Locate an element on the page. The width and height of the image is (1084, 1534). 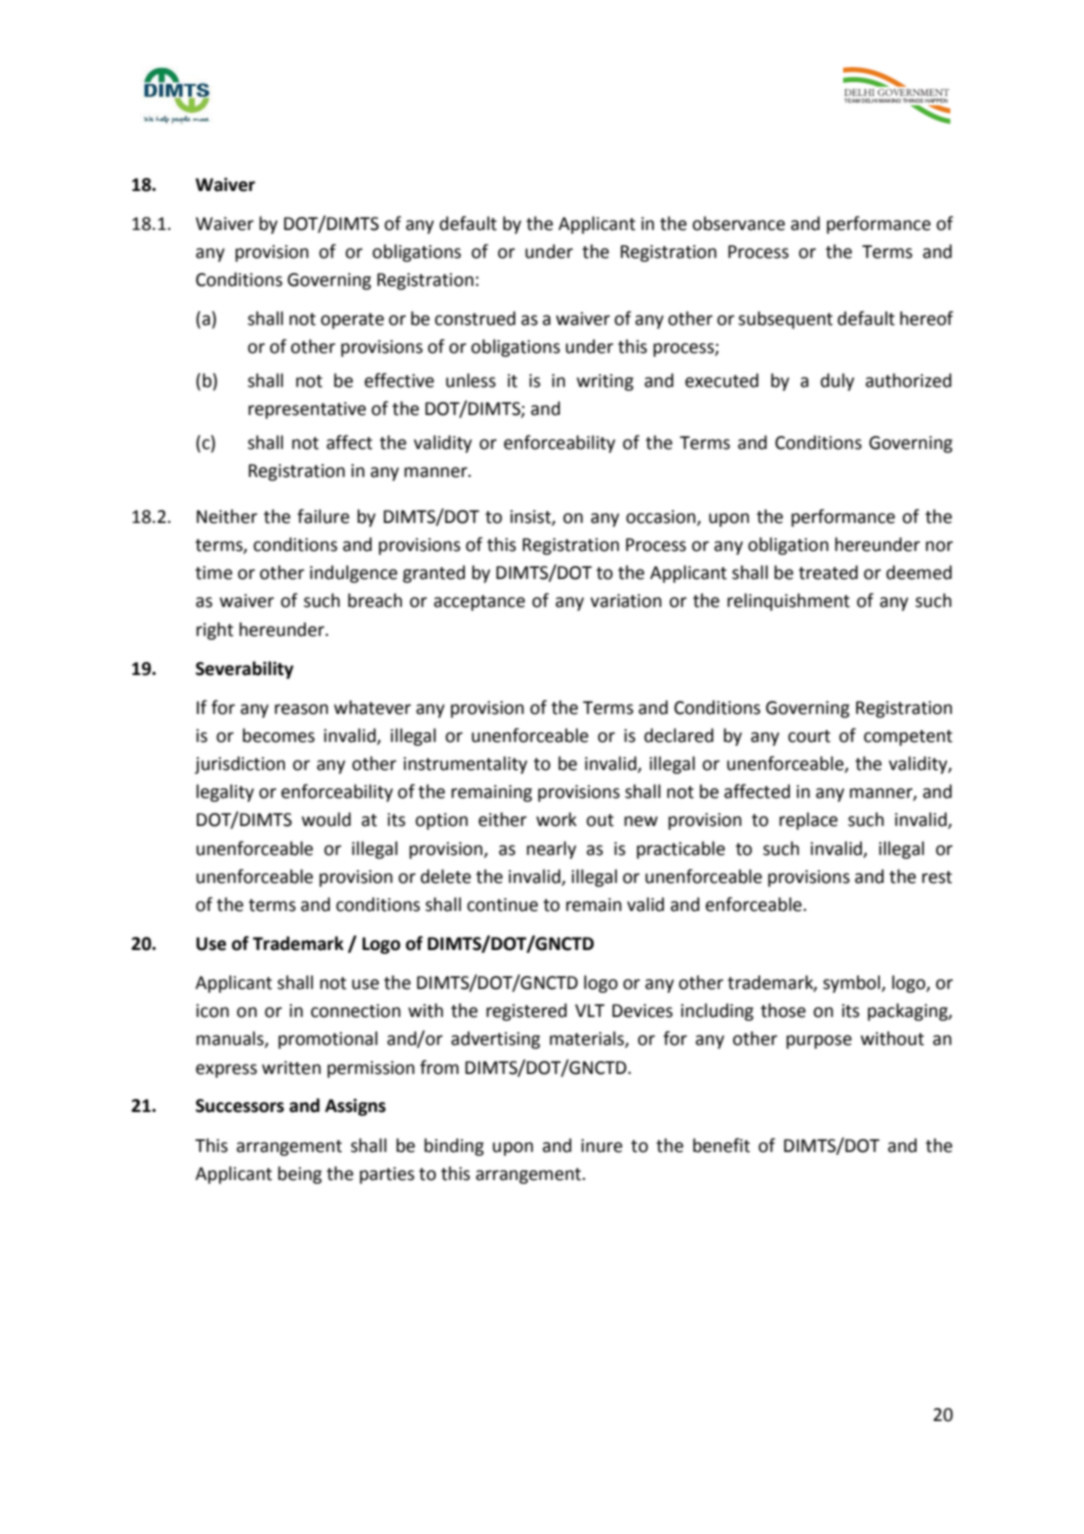
occasion is located at coordinates (662, 518).
